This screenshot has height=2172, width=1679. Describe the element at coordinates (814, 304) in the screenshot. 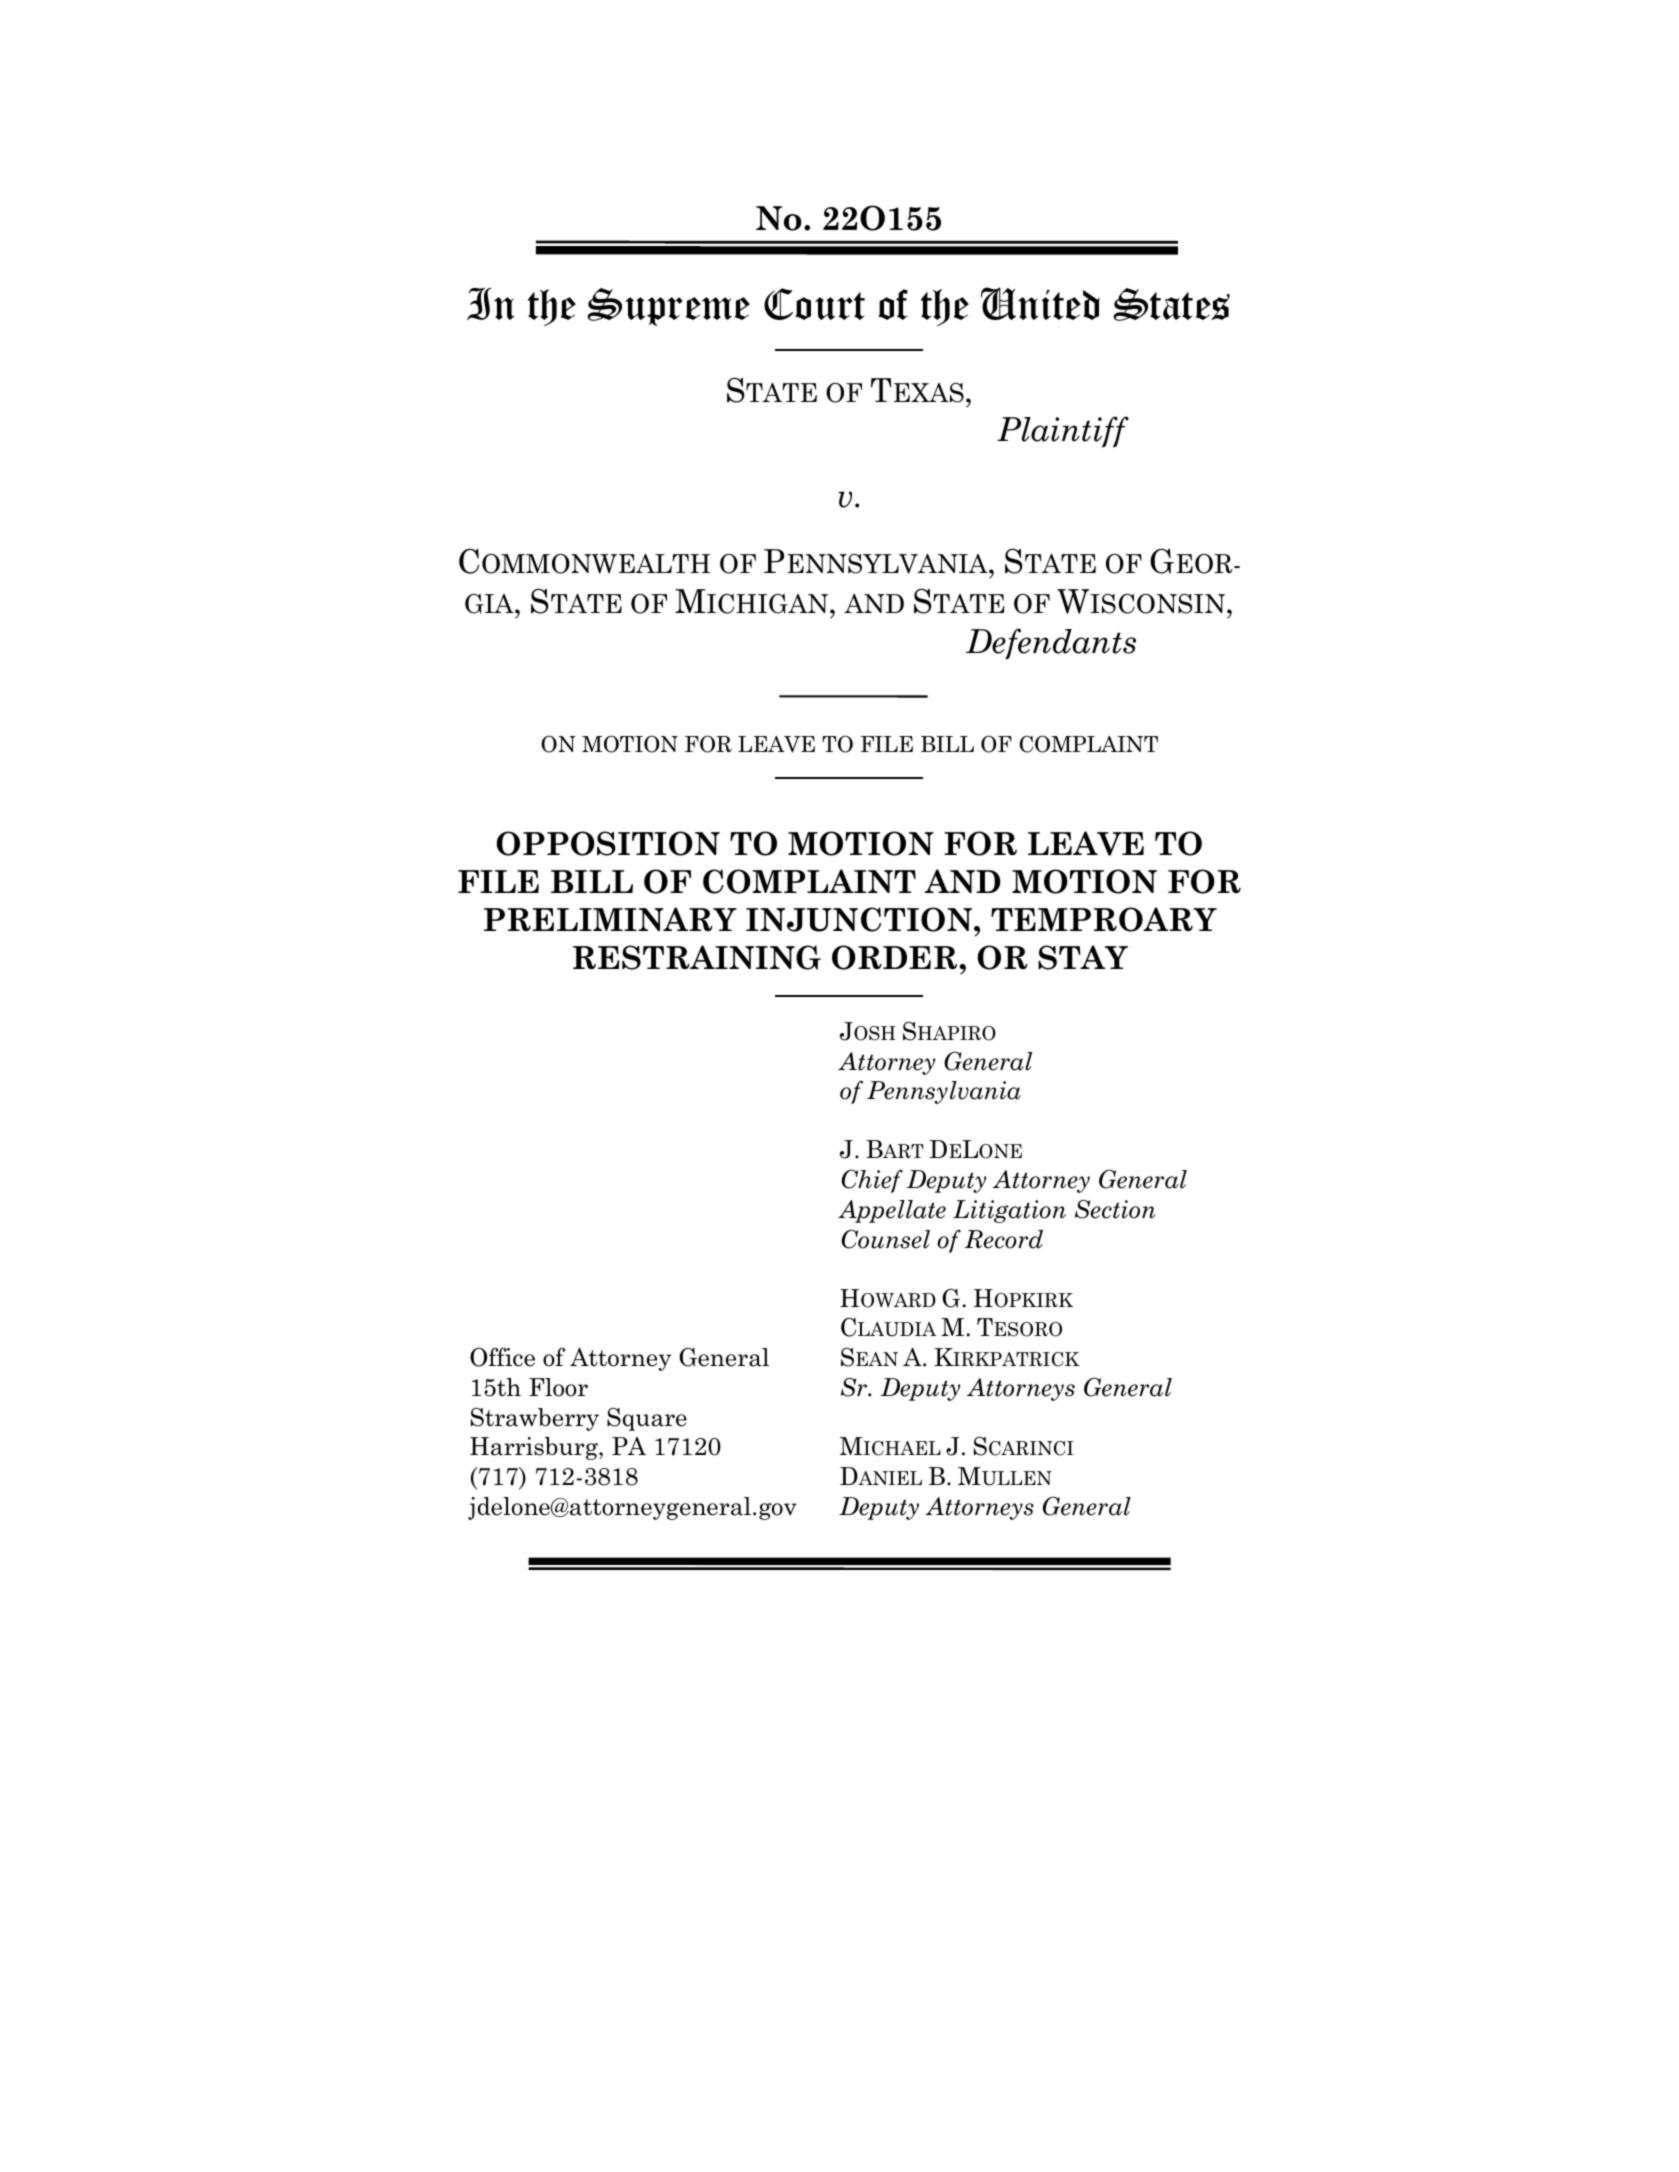

I see `Court` at that location.
